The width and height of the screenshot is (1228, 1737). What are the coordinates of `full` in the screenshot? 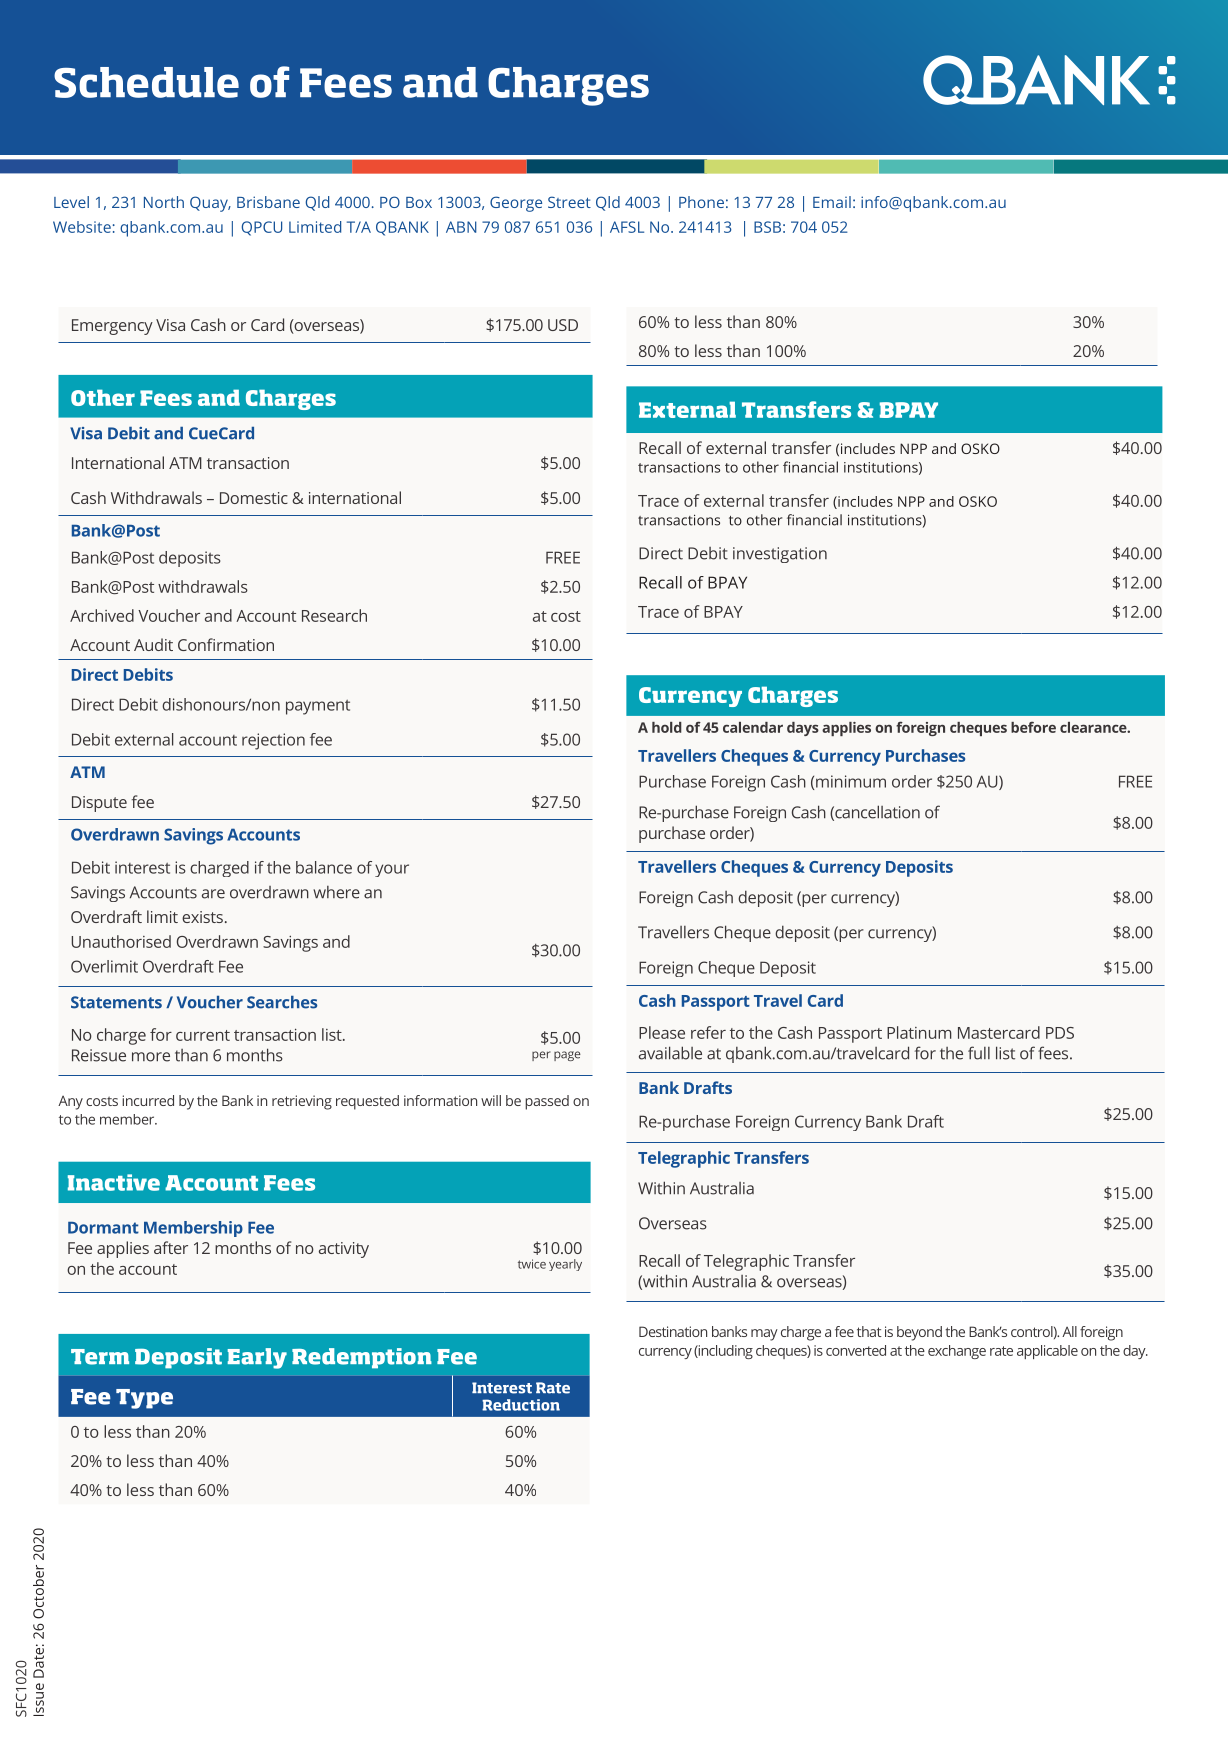 It's located at (979, 1053).
